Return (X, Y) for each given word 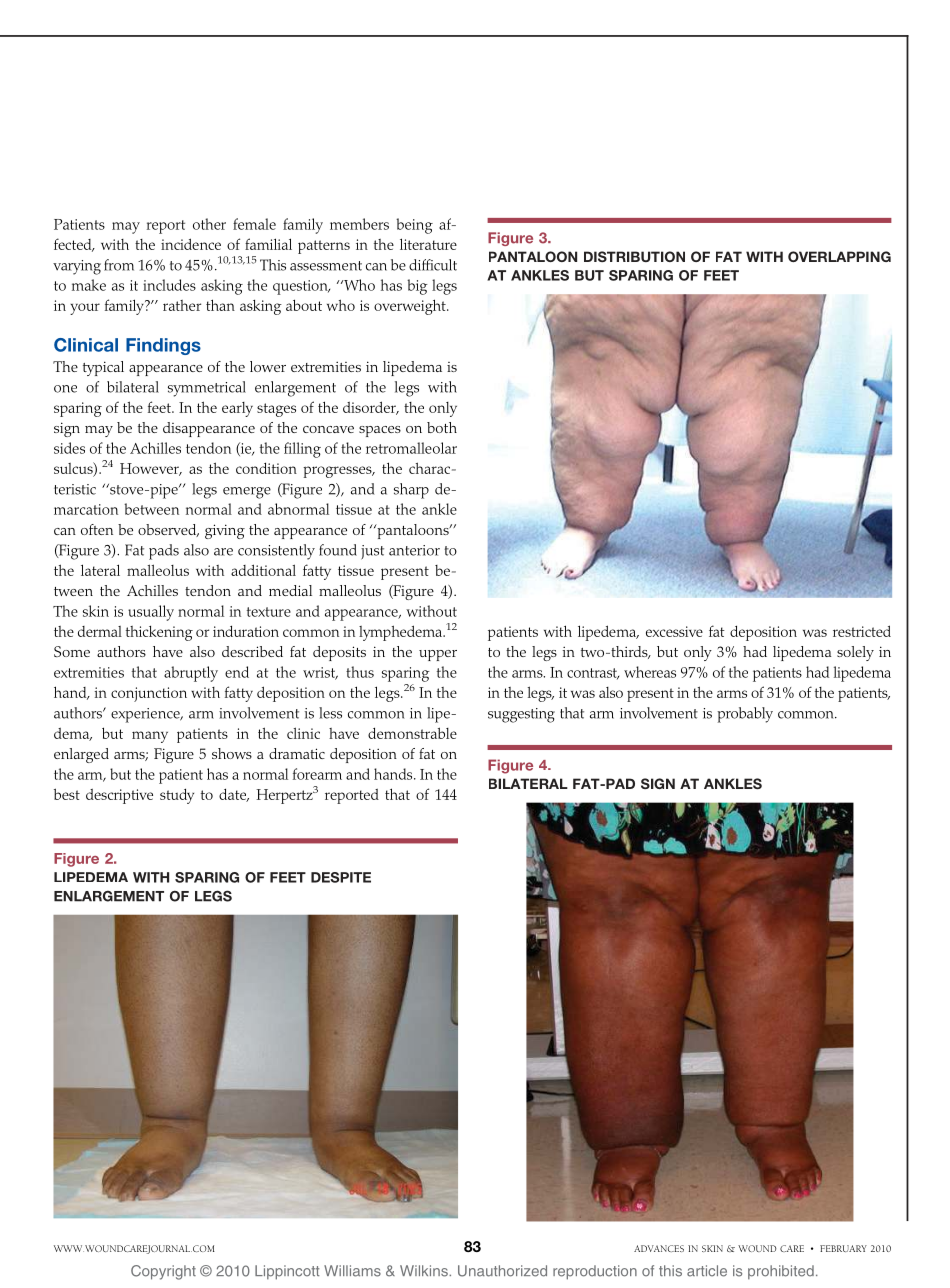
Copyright (163, 1272)
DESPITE (341, 877)
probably (745, 715)
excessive (674, 631)
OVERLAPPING (839, 256)
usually (151, 613)
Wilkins (425, 1271)
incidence (191, 244)
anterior (414, 550)
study (177, 796)
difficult (433, 265)
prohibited (781, 1272)
